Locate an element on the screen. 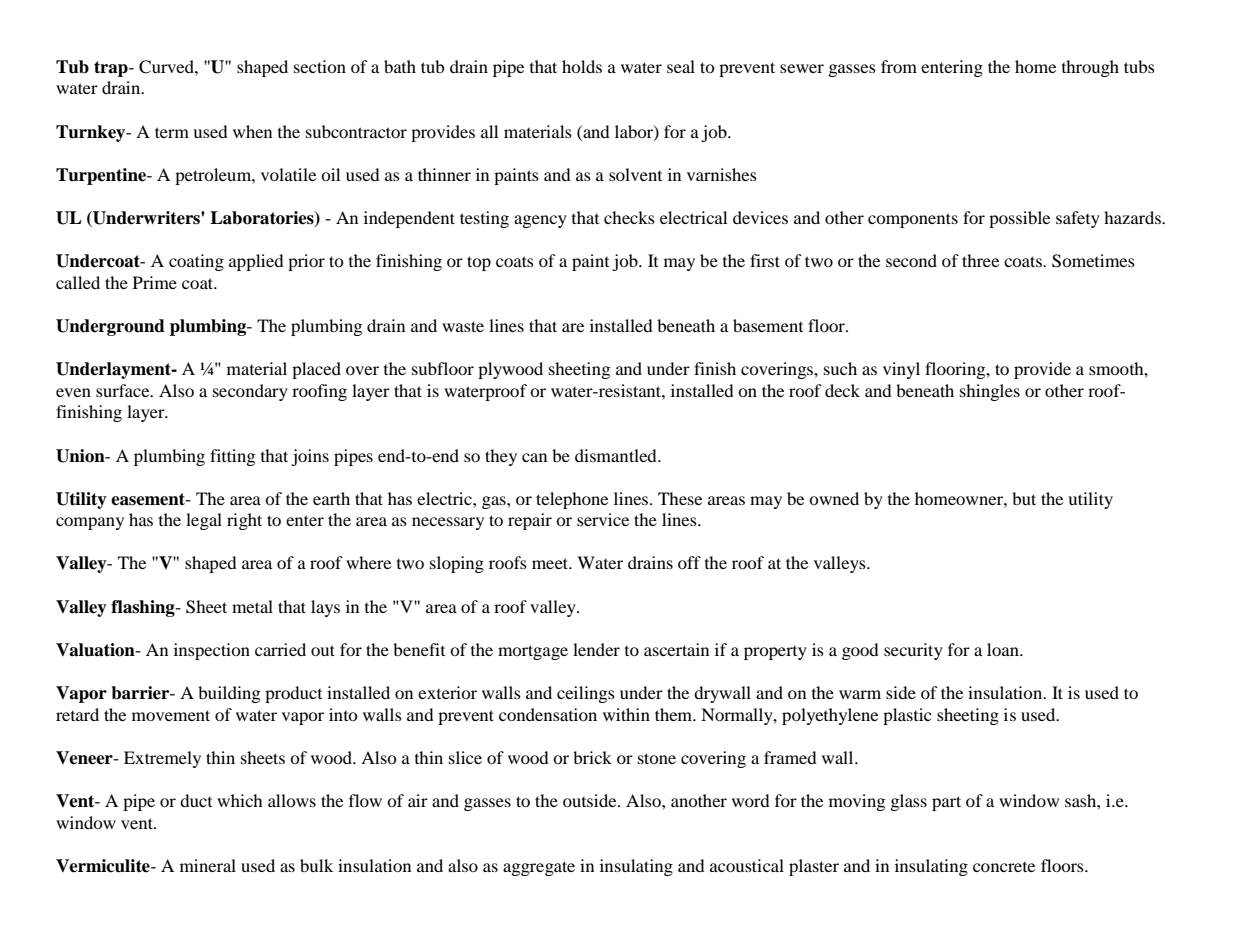 Image resolution: width=1233 pixels, height=952 pixels. building is located at coordinates (229, 694).
